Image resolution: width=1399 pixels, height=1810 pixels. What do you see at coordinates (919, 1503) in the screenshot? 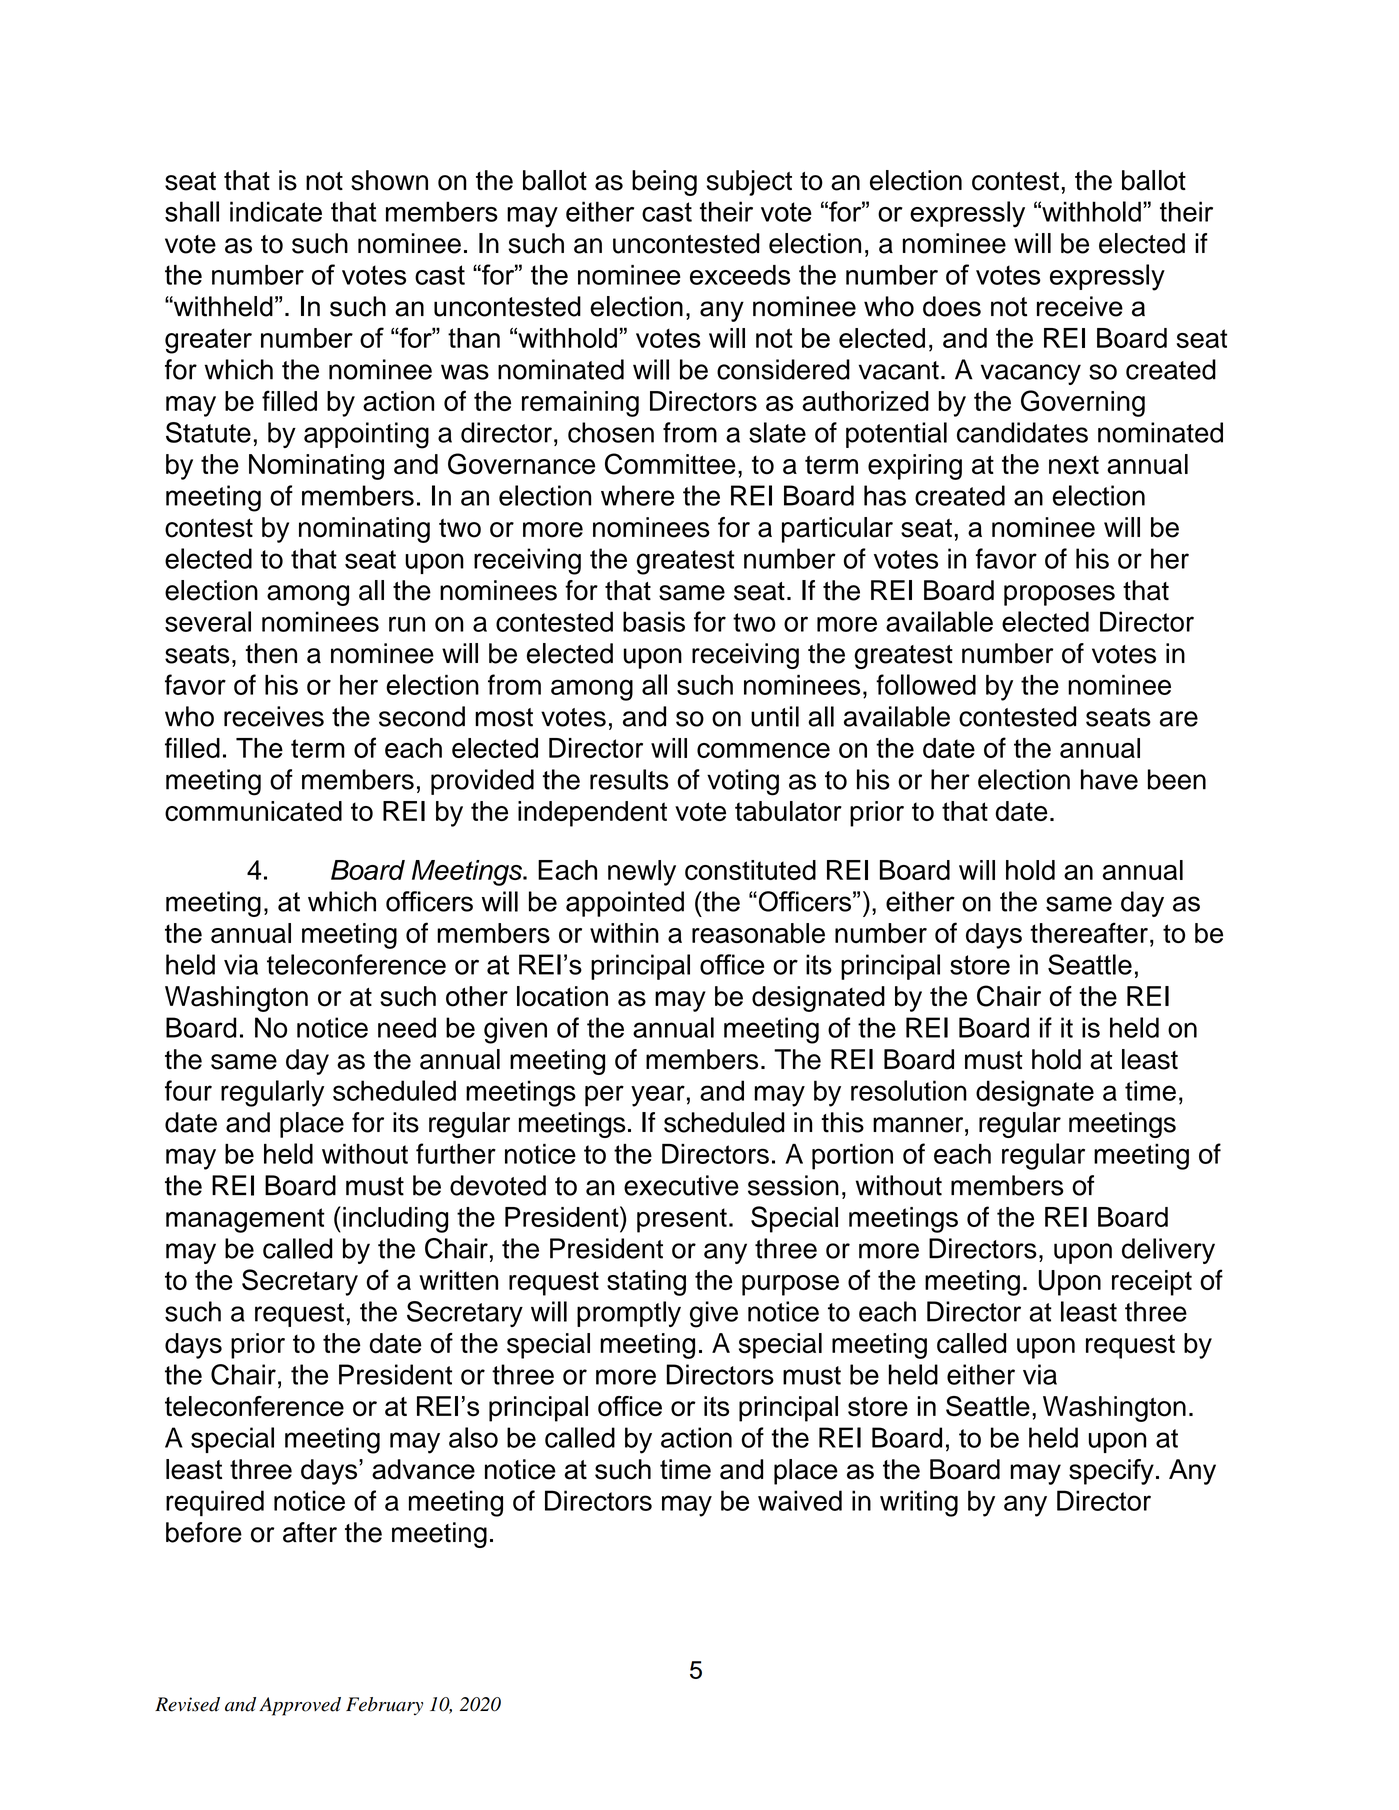
I see `writing` at bounding box center [919, 1503].
